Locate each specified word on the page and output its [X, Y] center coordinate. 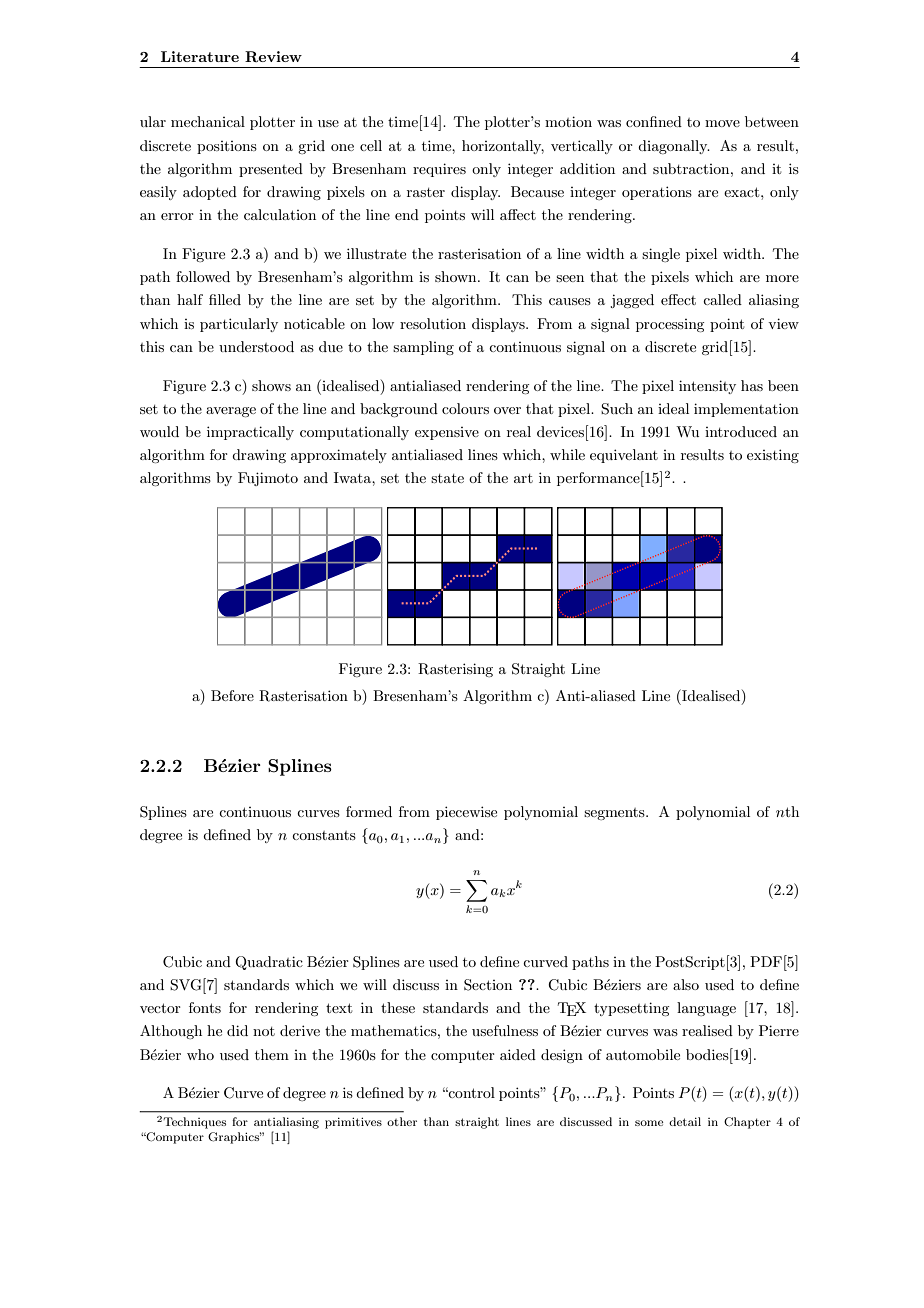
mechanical [208, 121]
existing [773, 456]
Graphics [235, 1138]
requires [439, 170]
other [402, 1121]
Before [232, 695]
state [447, 478]
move [722, 123]
